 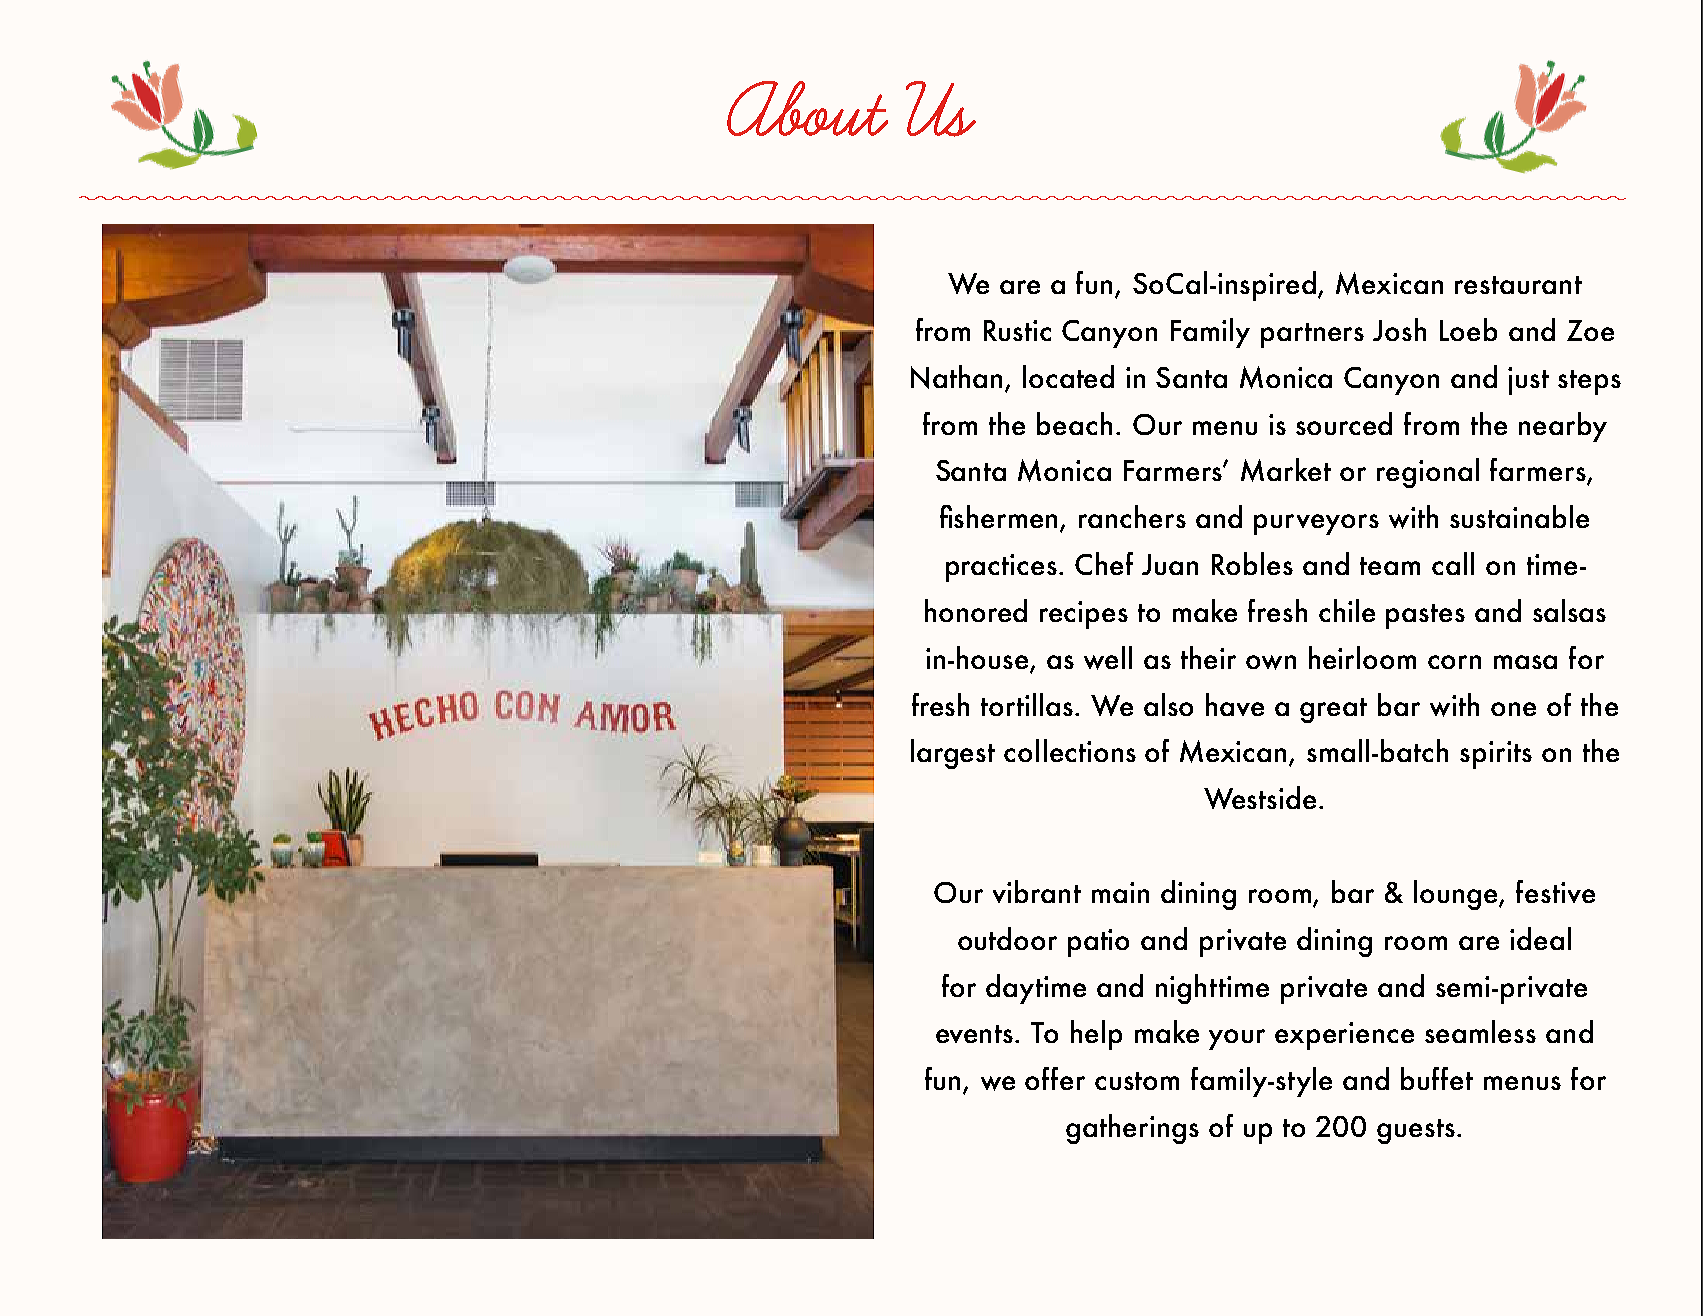 I want to click on events, so click(x=976, y=1034).
